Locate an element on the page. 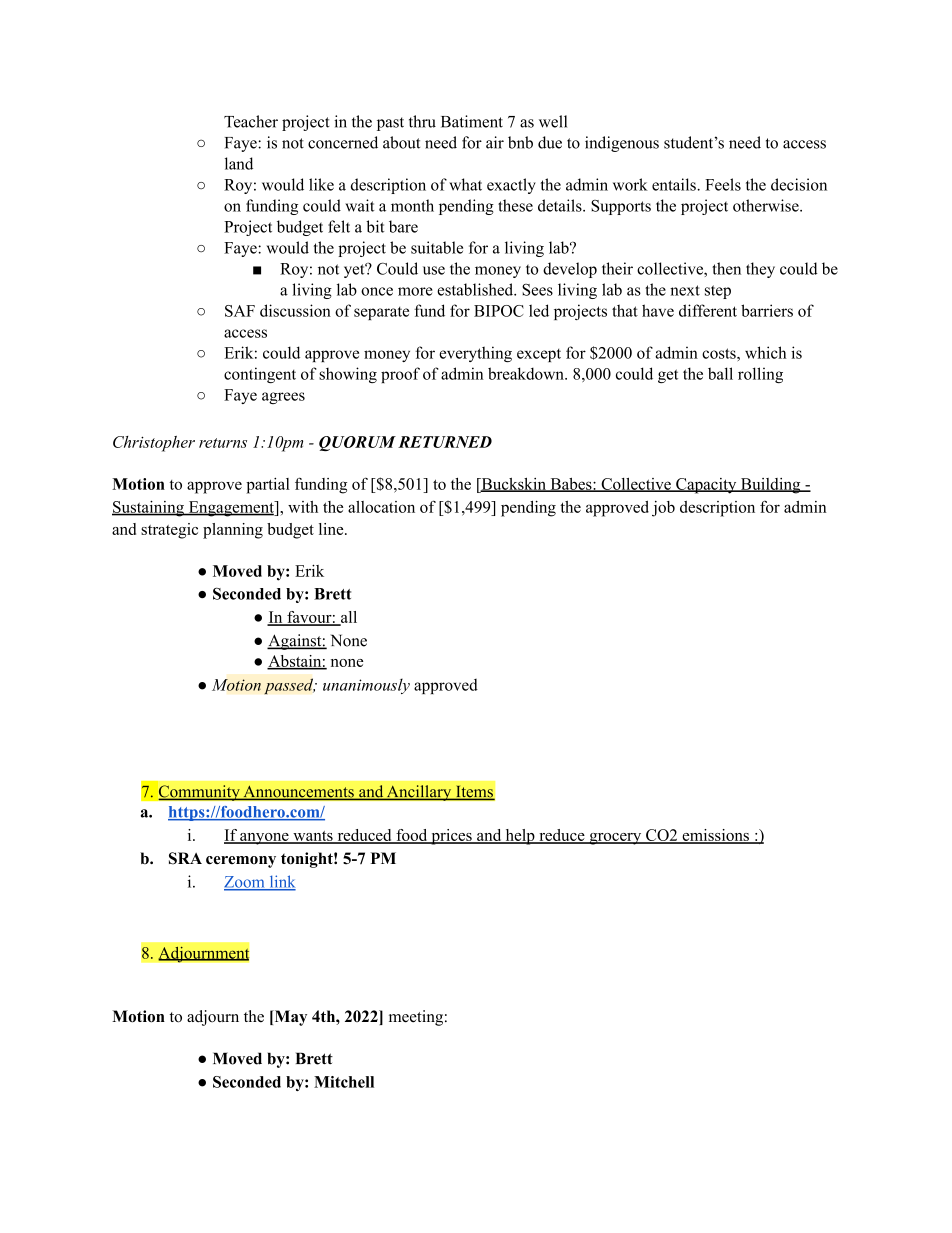  unanimously is located at coordinates (366, 686).
